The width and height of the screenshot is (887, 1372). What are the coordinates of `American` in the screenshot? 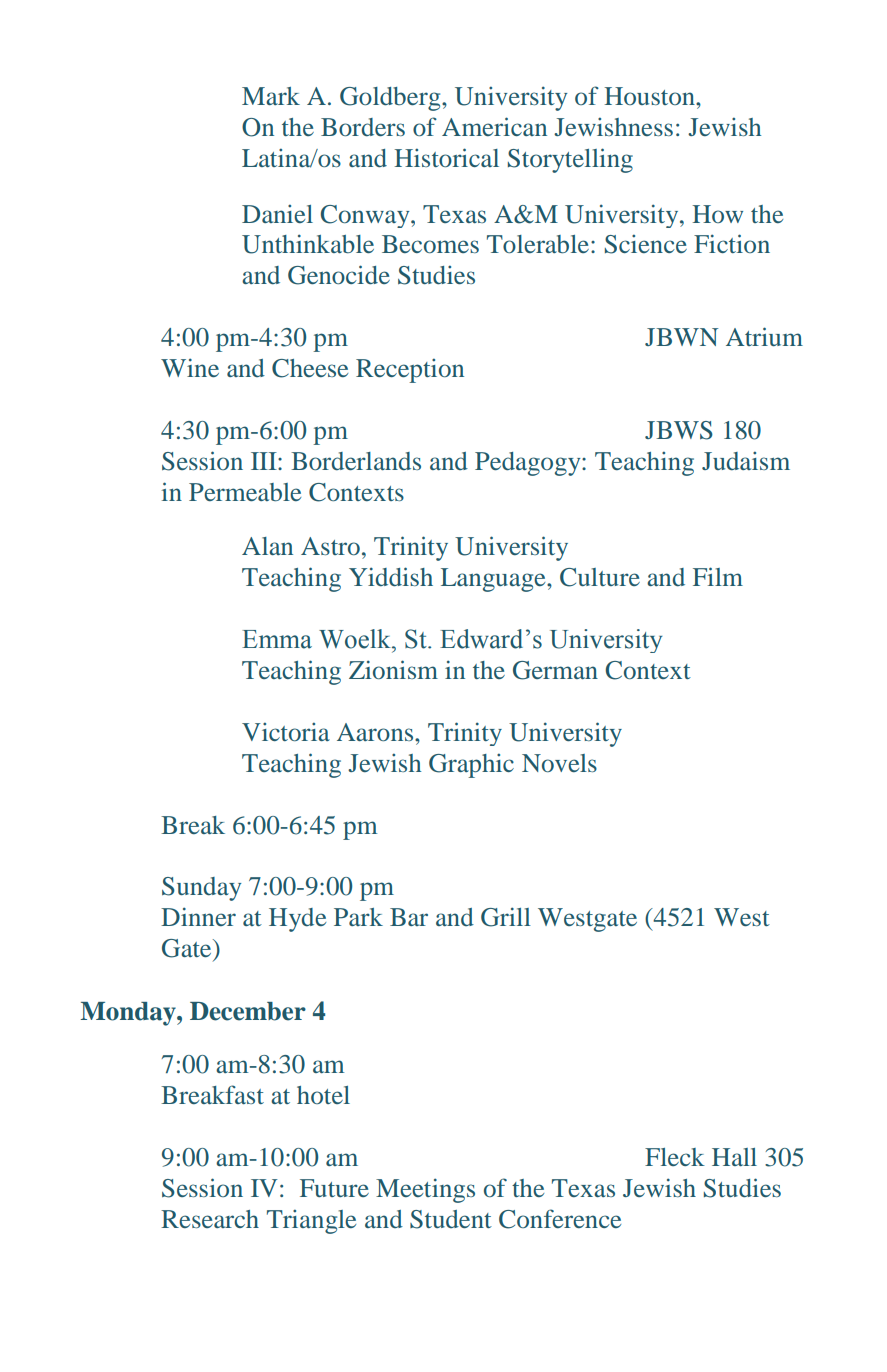 It's located at (494, 126).
